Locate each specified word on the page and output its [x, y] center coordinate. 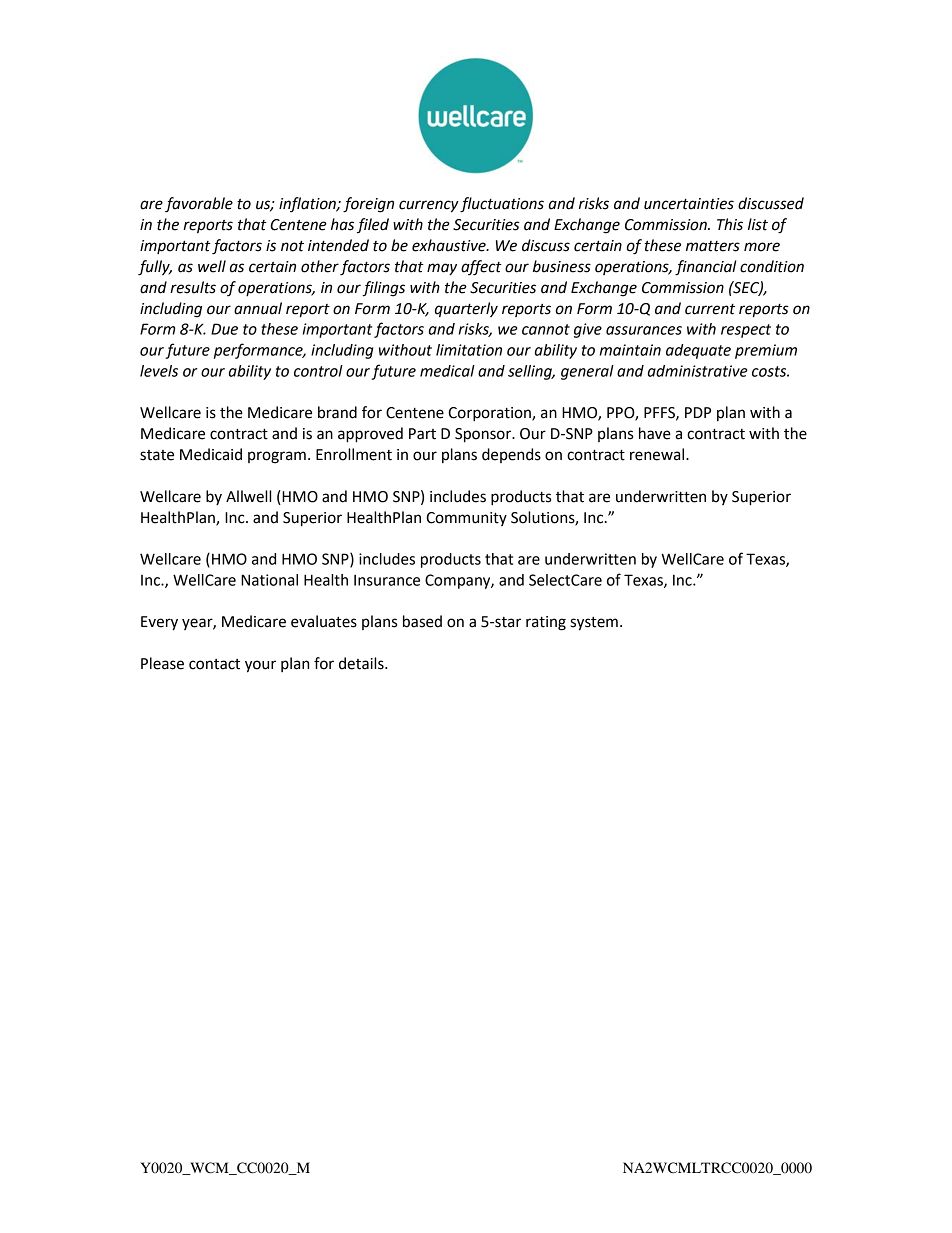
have [655, 433]
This [730, 224]
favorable [199, 205]
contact [214, 664]
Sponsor [484, 435]
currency [429, 206]
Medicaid [211, 454]
